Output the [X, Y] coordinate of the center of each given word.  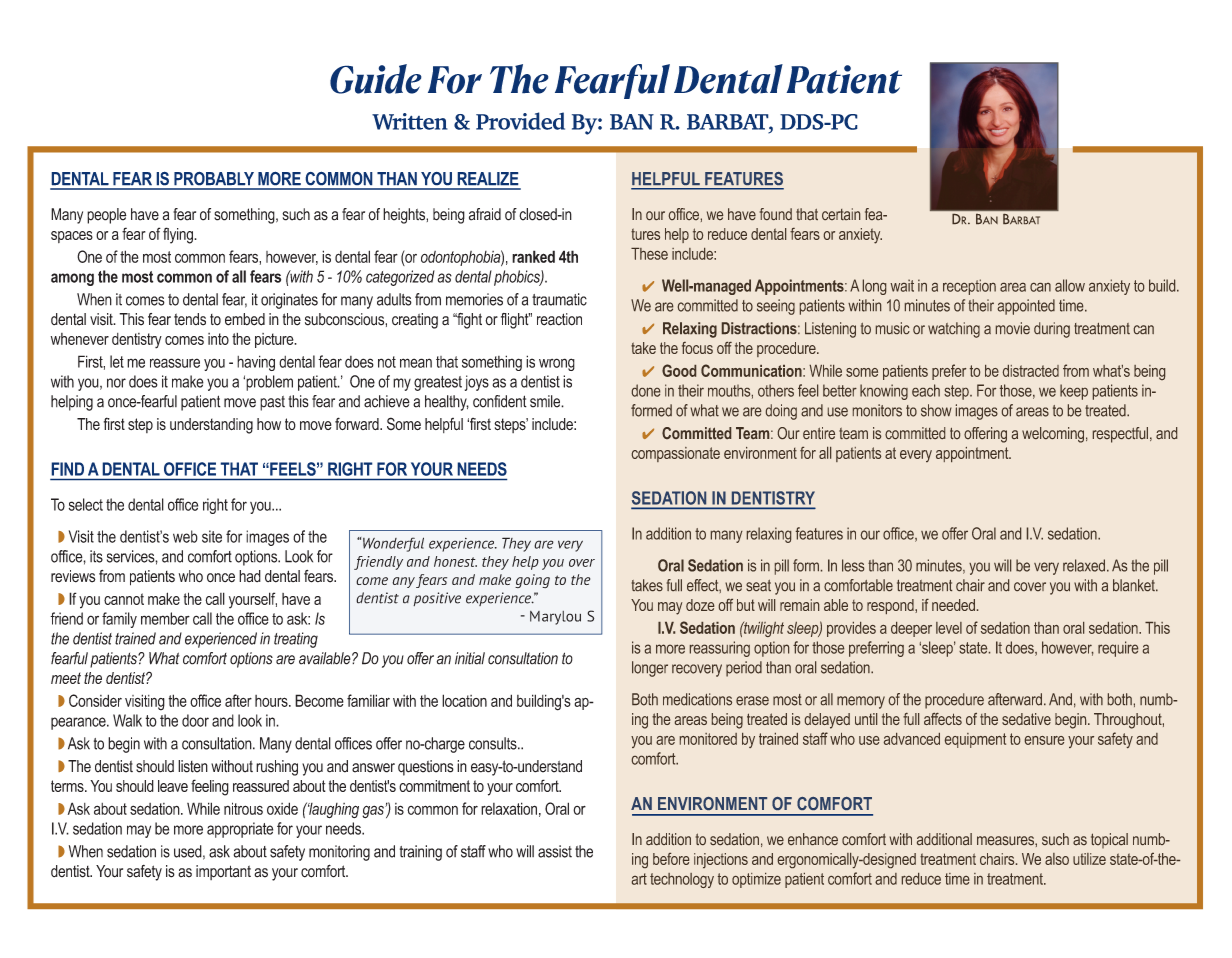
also [1057, 859]
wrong [557, 364]
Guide [376, 79]
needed [953, 605]
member [165, 618]
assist [555, 851]
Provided [520, 121]
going [532, 581]
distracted [1031, 371]
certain [841, 214]
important [223, 872]
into [218, 339]
